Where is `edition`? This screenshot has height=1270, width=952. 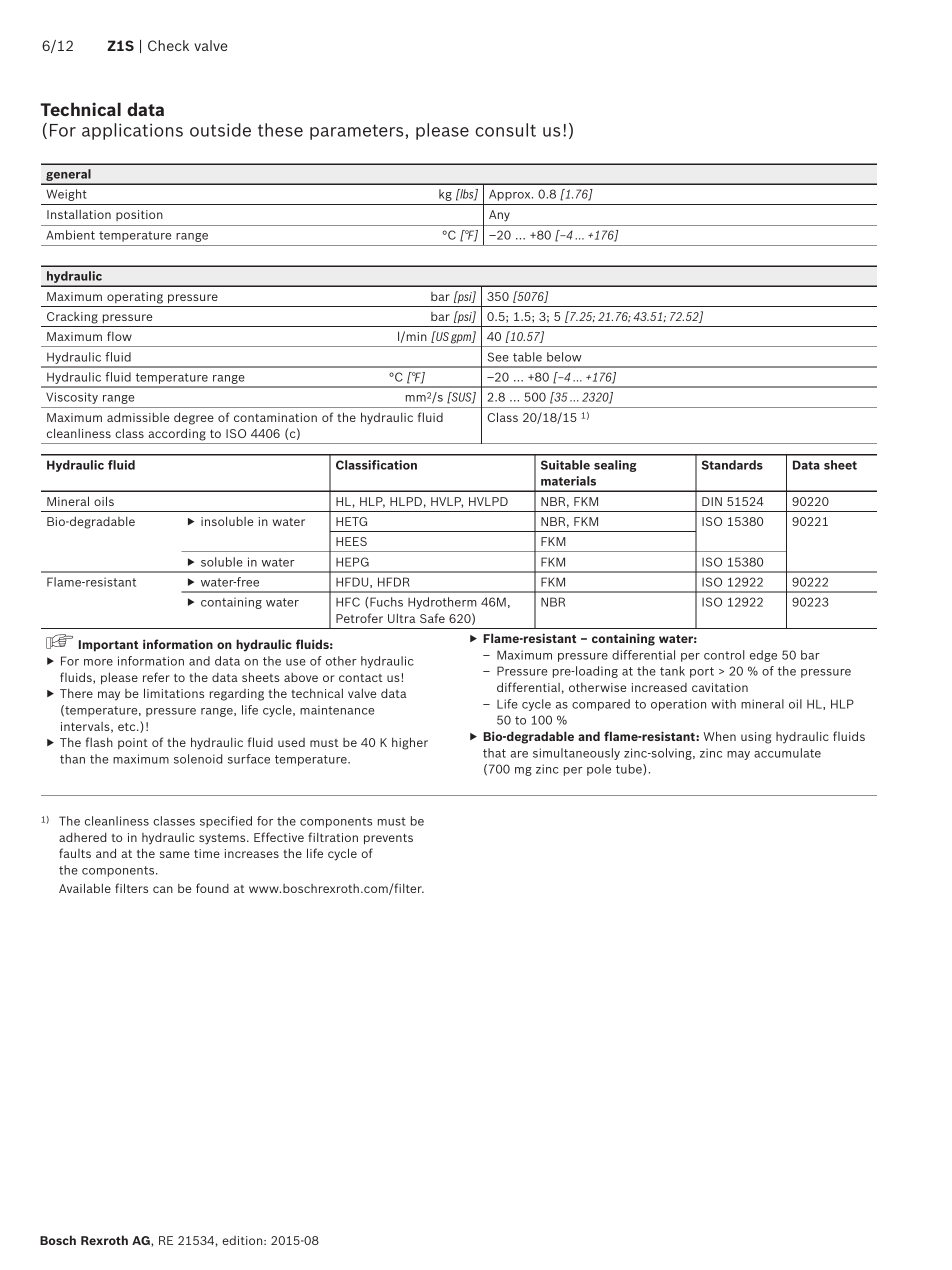
edition is located at coordinates (243, 1240).
